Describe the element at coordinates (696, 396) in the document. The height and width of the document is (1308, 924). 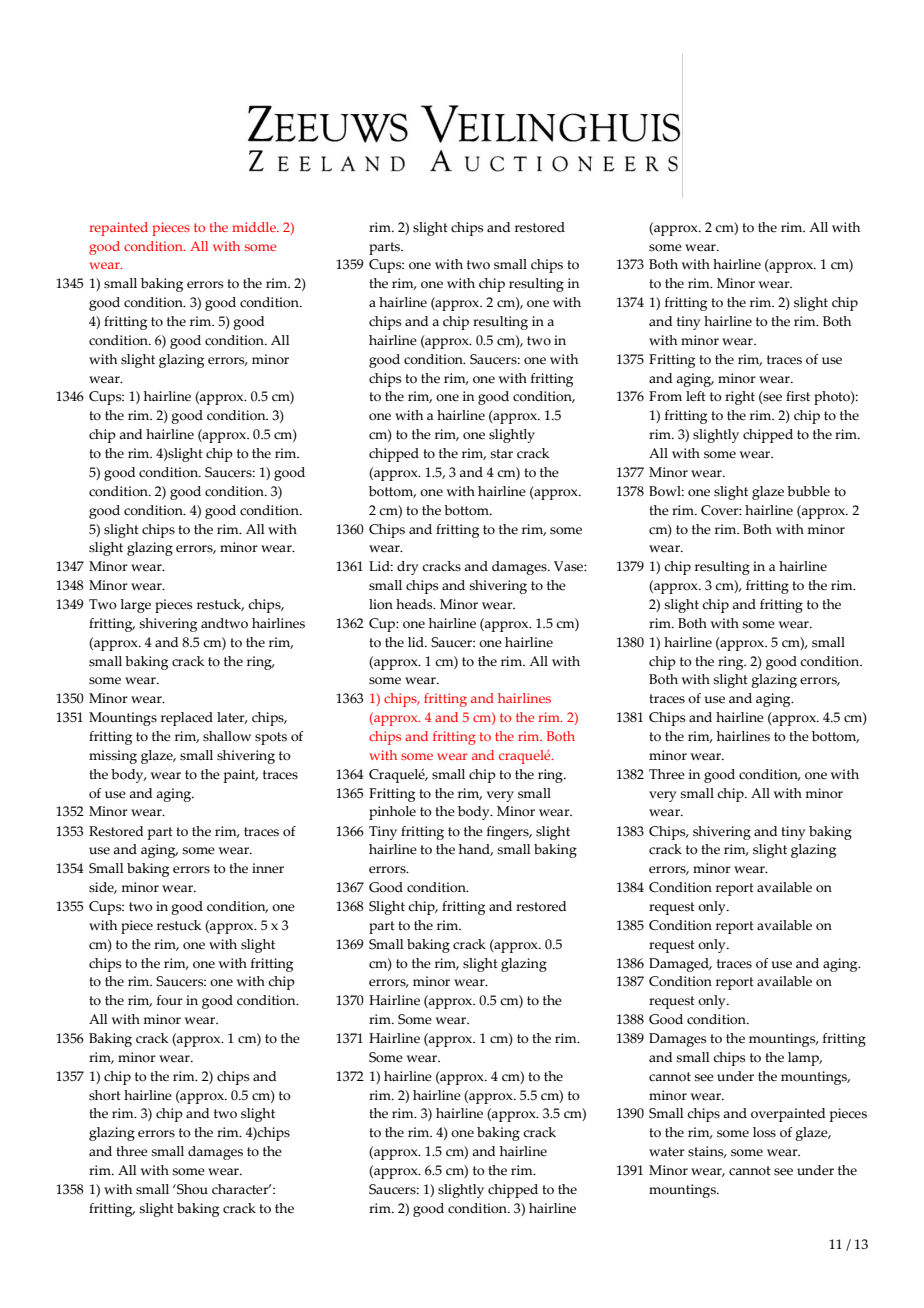
I see `left` at that location.
